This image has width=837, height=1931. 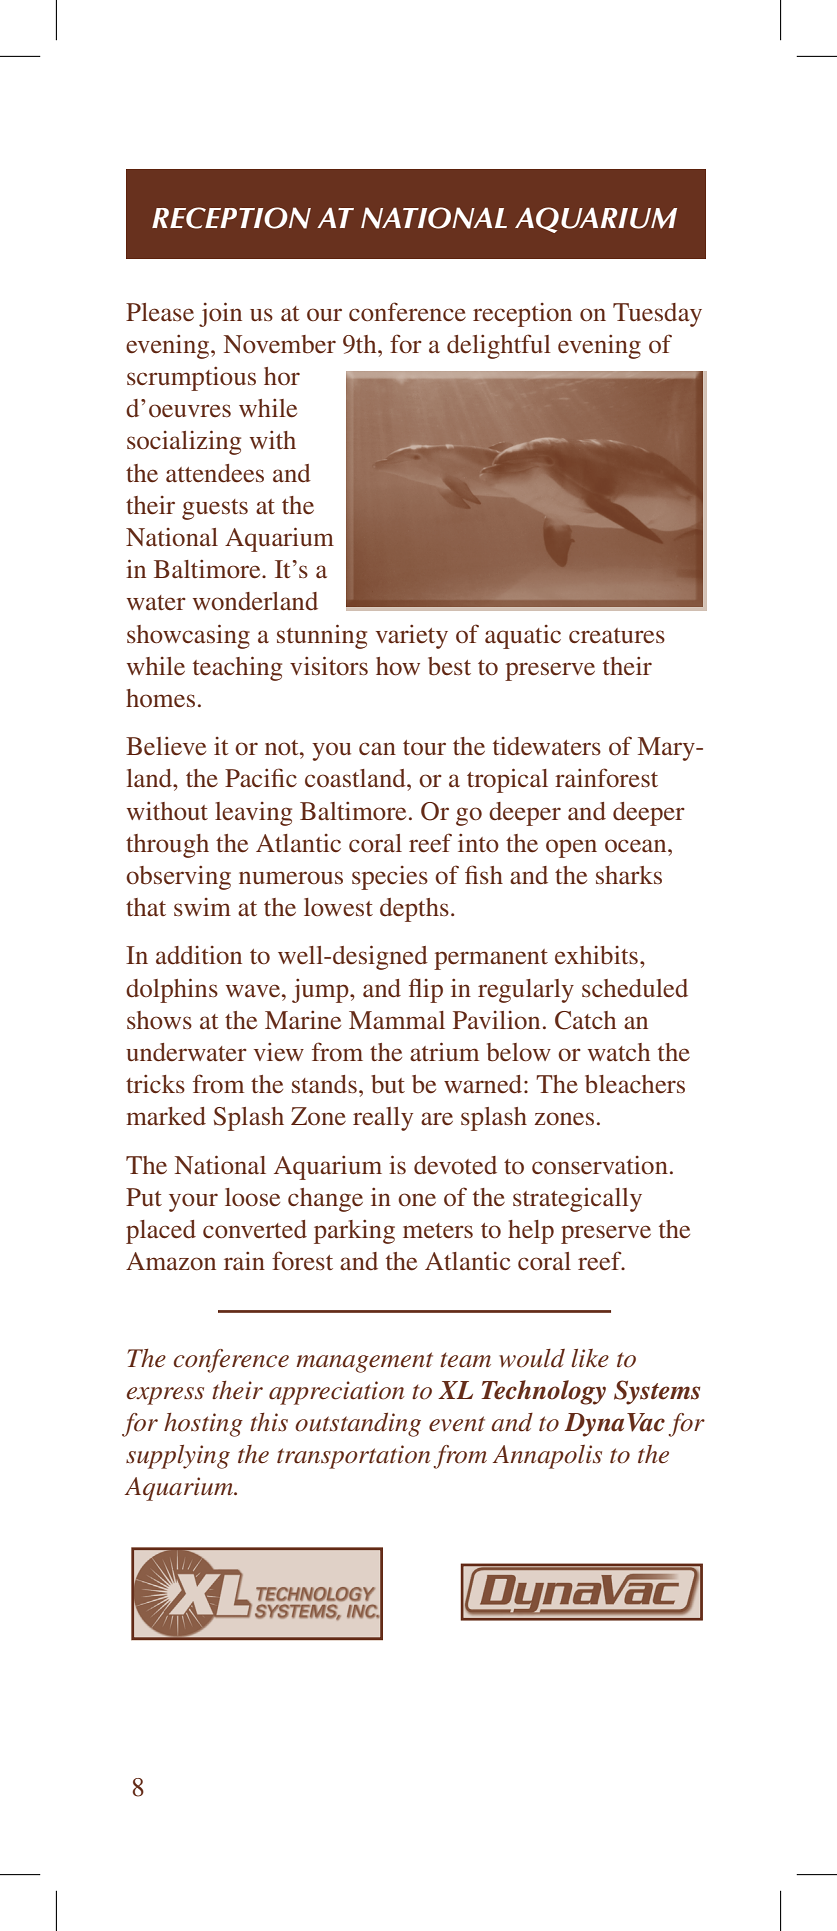 What do you see at coordinates (191, 379) in the image?
I see `scrumptious` at bounding box center [191, 379].
